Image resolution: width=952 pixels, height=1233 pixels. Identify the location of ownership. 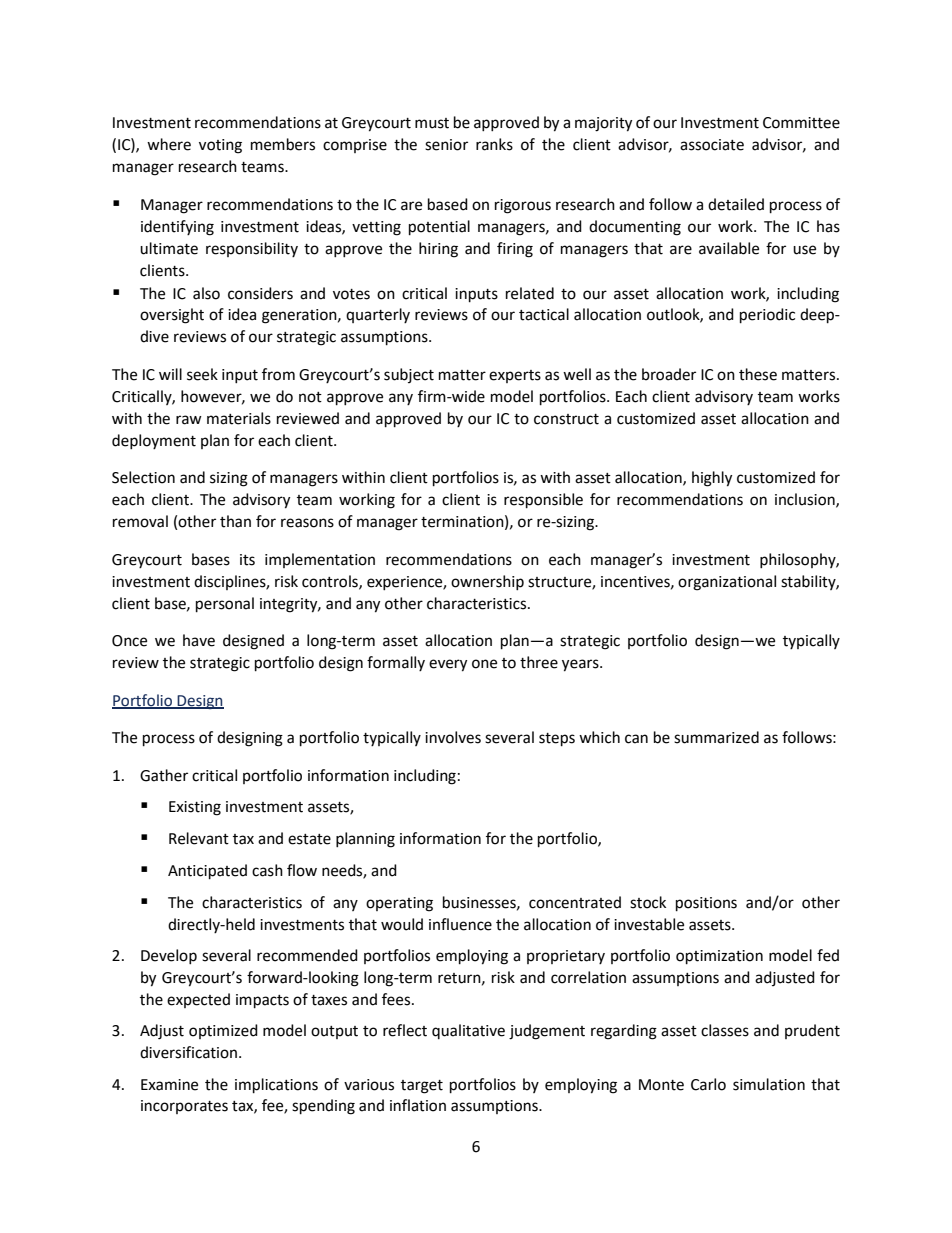
(487, 582).
